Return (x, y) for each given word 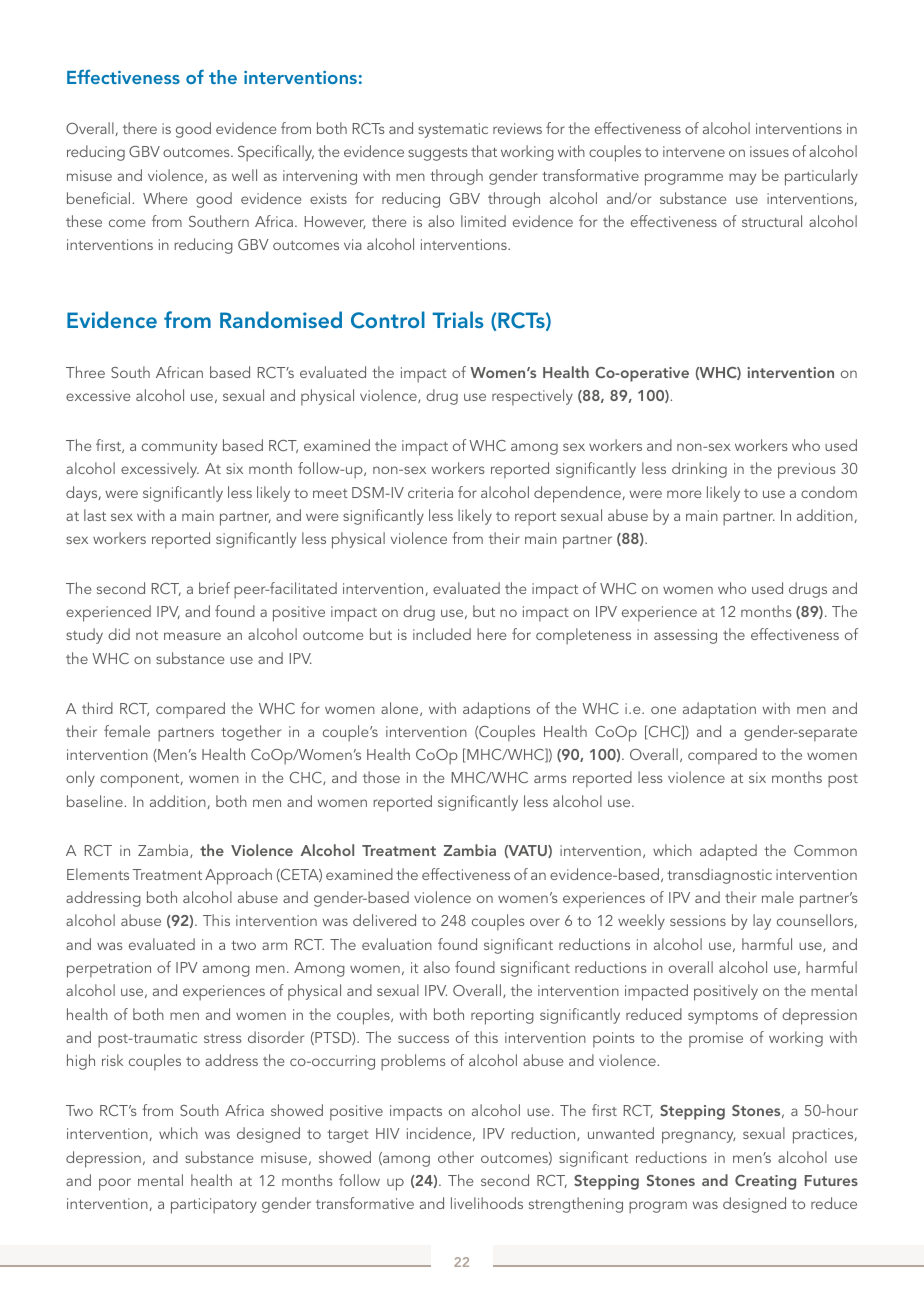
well (244, 175)
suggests (437, 154)
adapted (728, 852)
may (742, 179)
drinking (699, 470)
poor (115, 1184)
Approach (238, 876)
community (179, 447)
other (456, 1157)
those (381, 777)
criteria (430, 492)
